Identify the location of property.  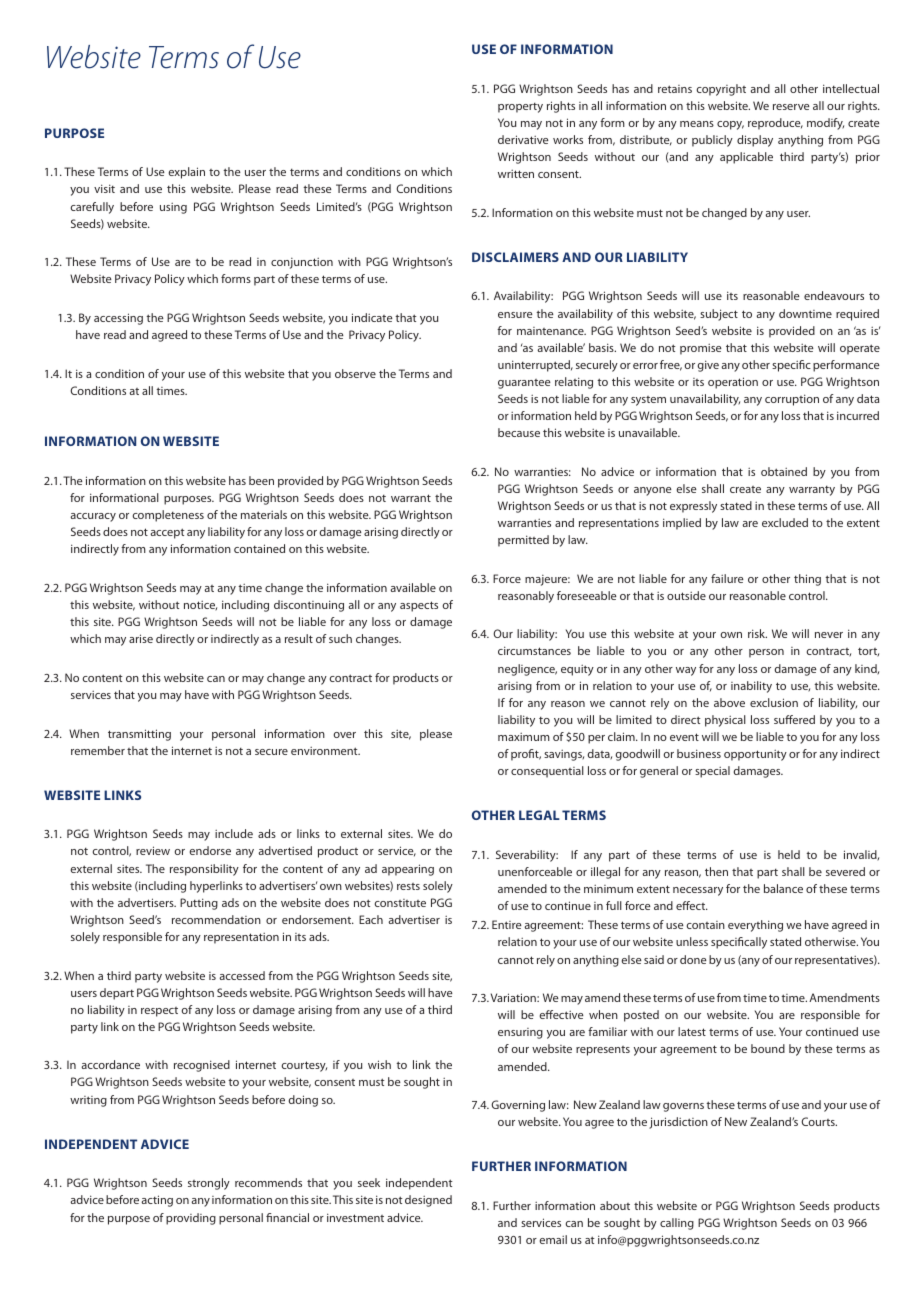
(520, 108).
